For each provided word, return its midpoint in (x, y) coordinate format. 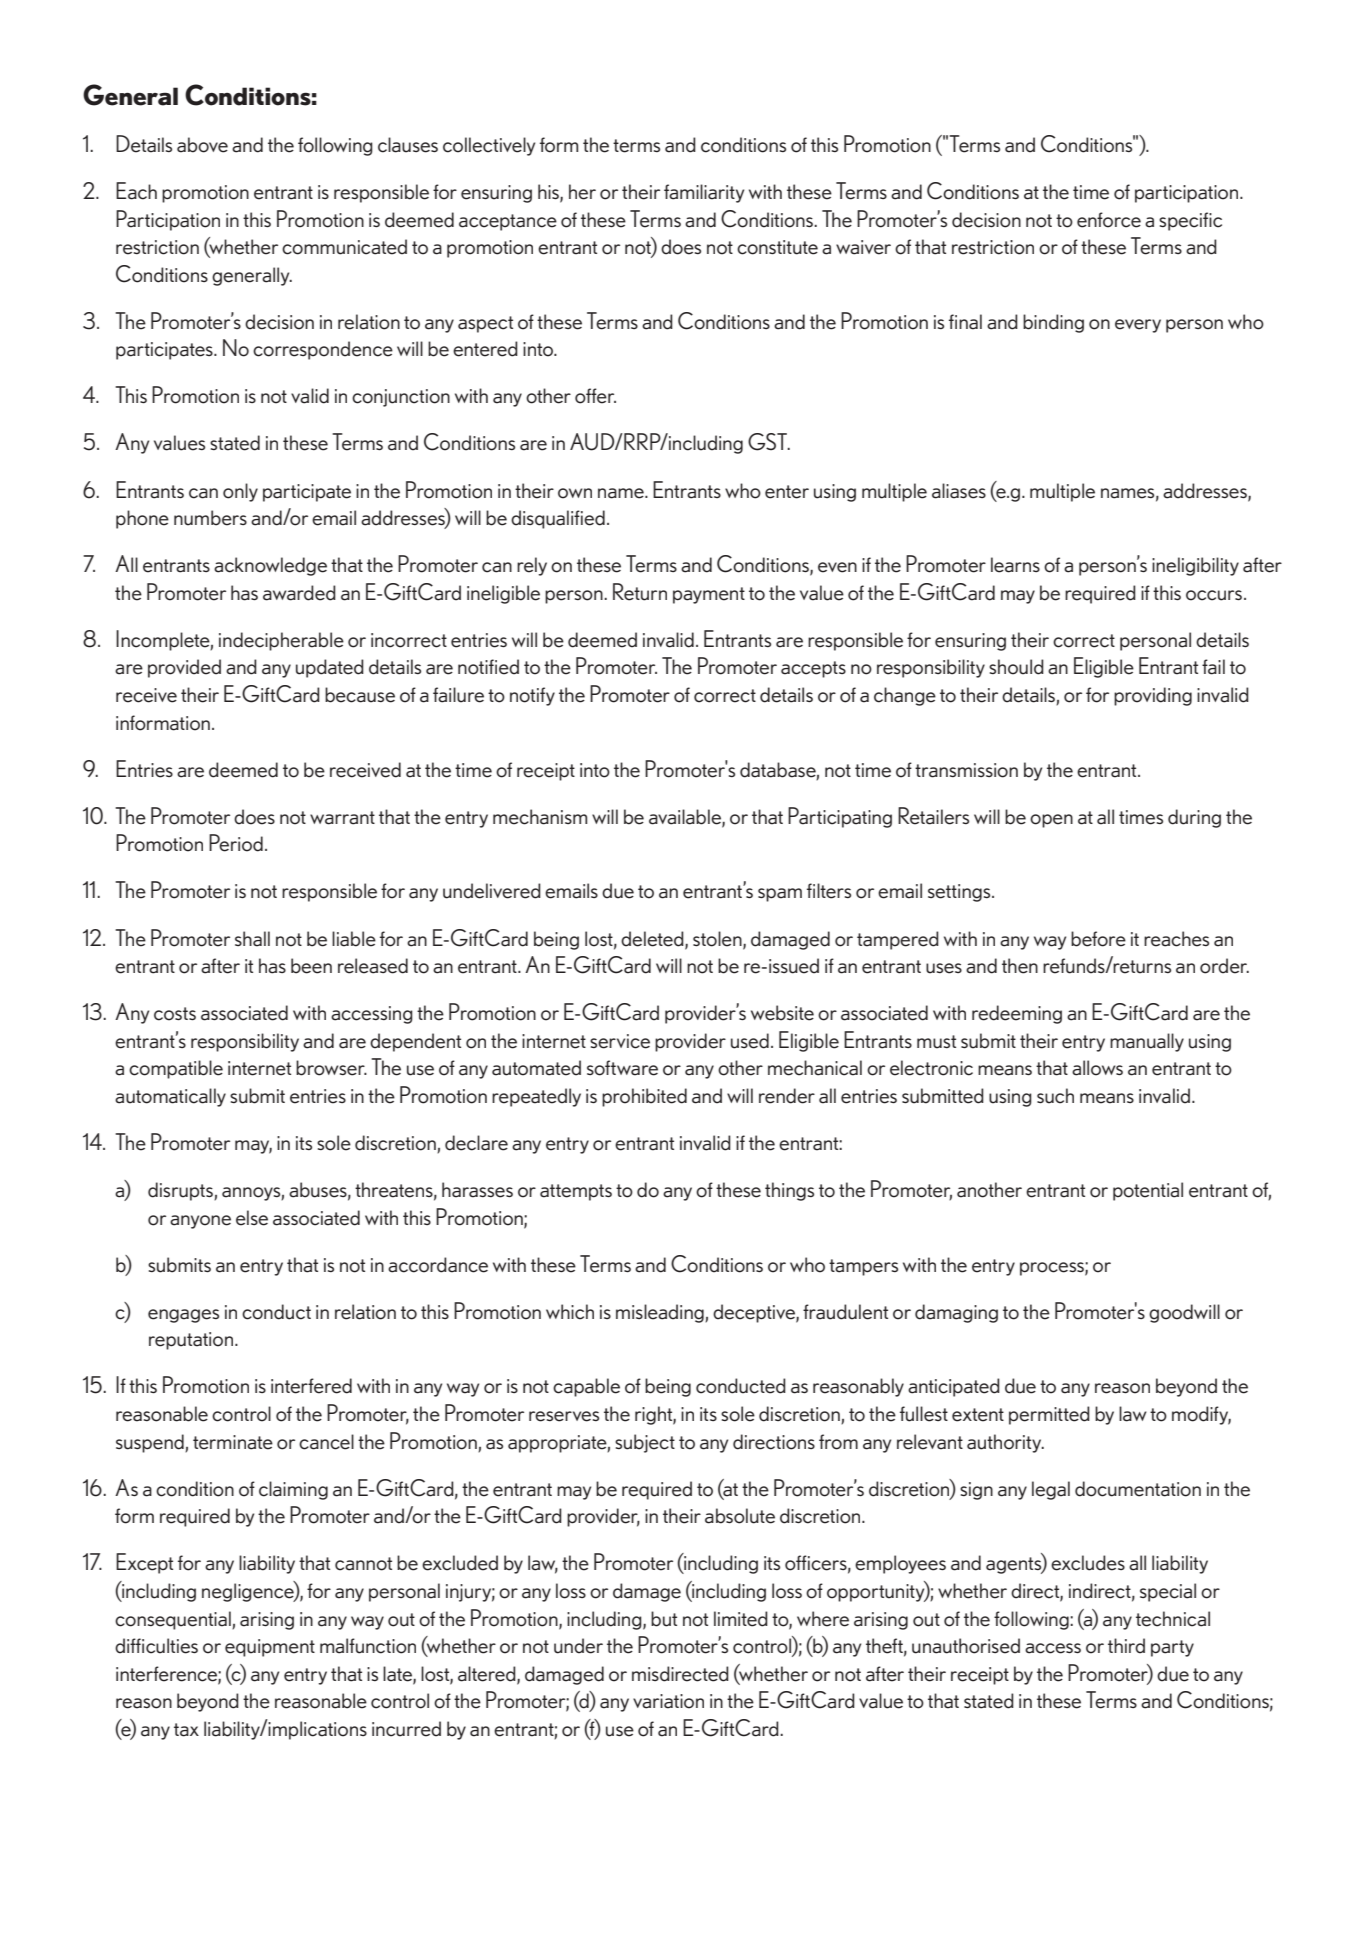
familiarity (704, 193)
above (202, 145)
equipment (270, 1648)
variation (668, 1701)
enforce (1109, 220)
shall (252, 939)
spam (780, 895)
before (1098, 939)
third (1126, 1646)
